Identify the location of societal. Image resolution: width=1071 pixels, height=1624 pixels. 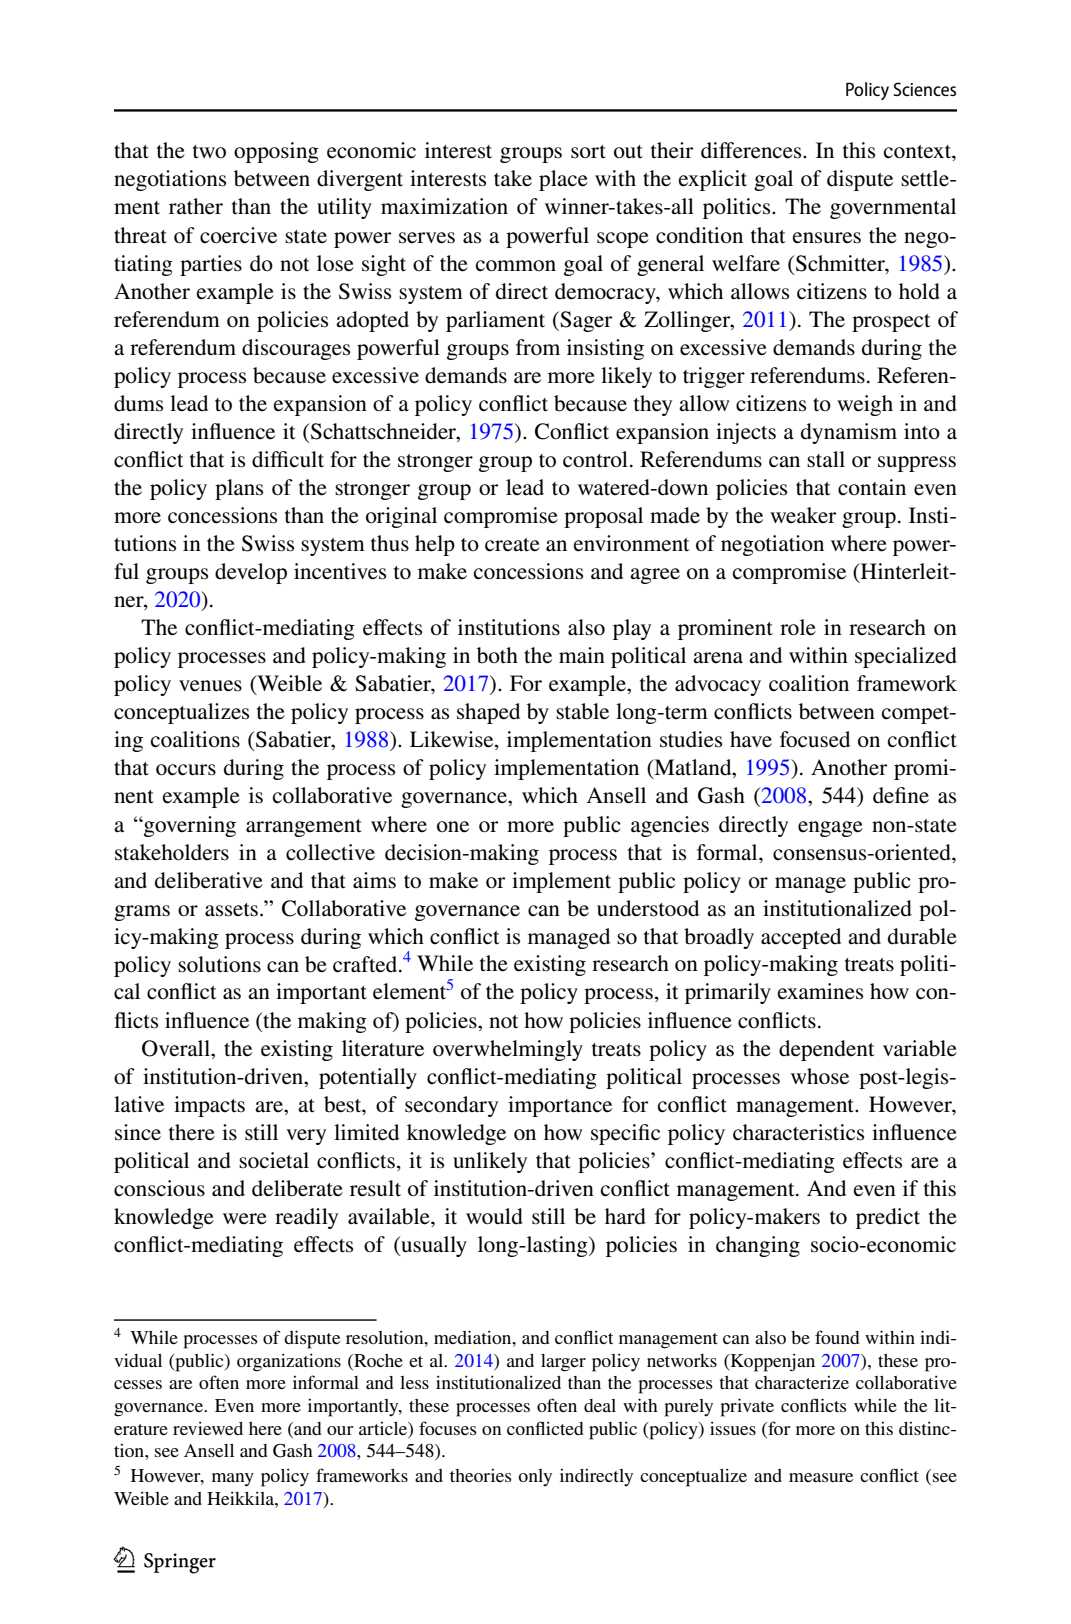
(274, 1160).
